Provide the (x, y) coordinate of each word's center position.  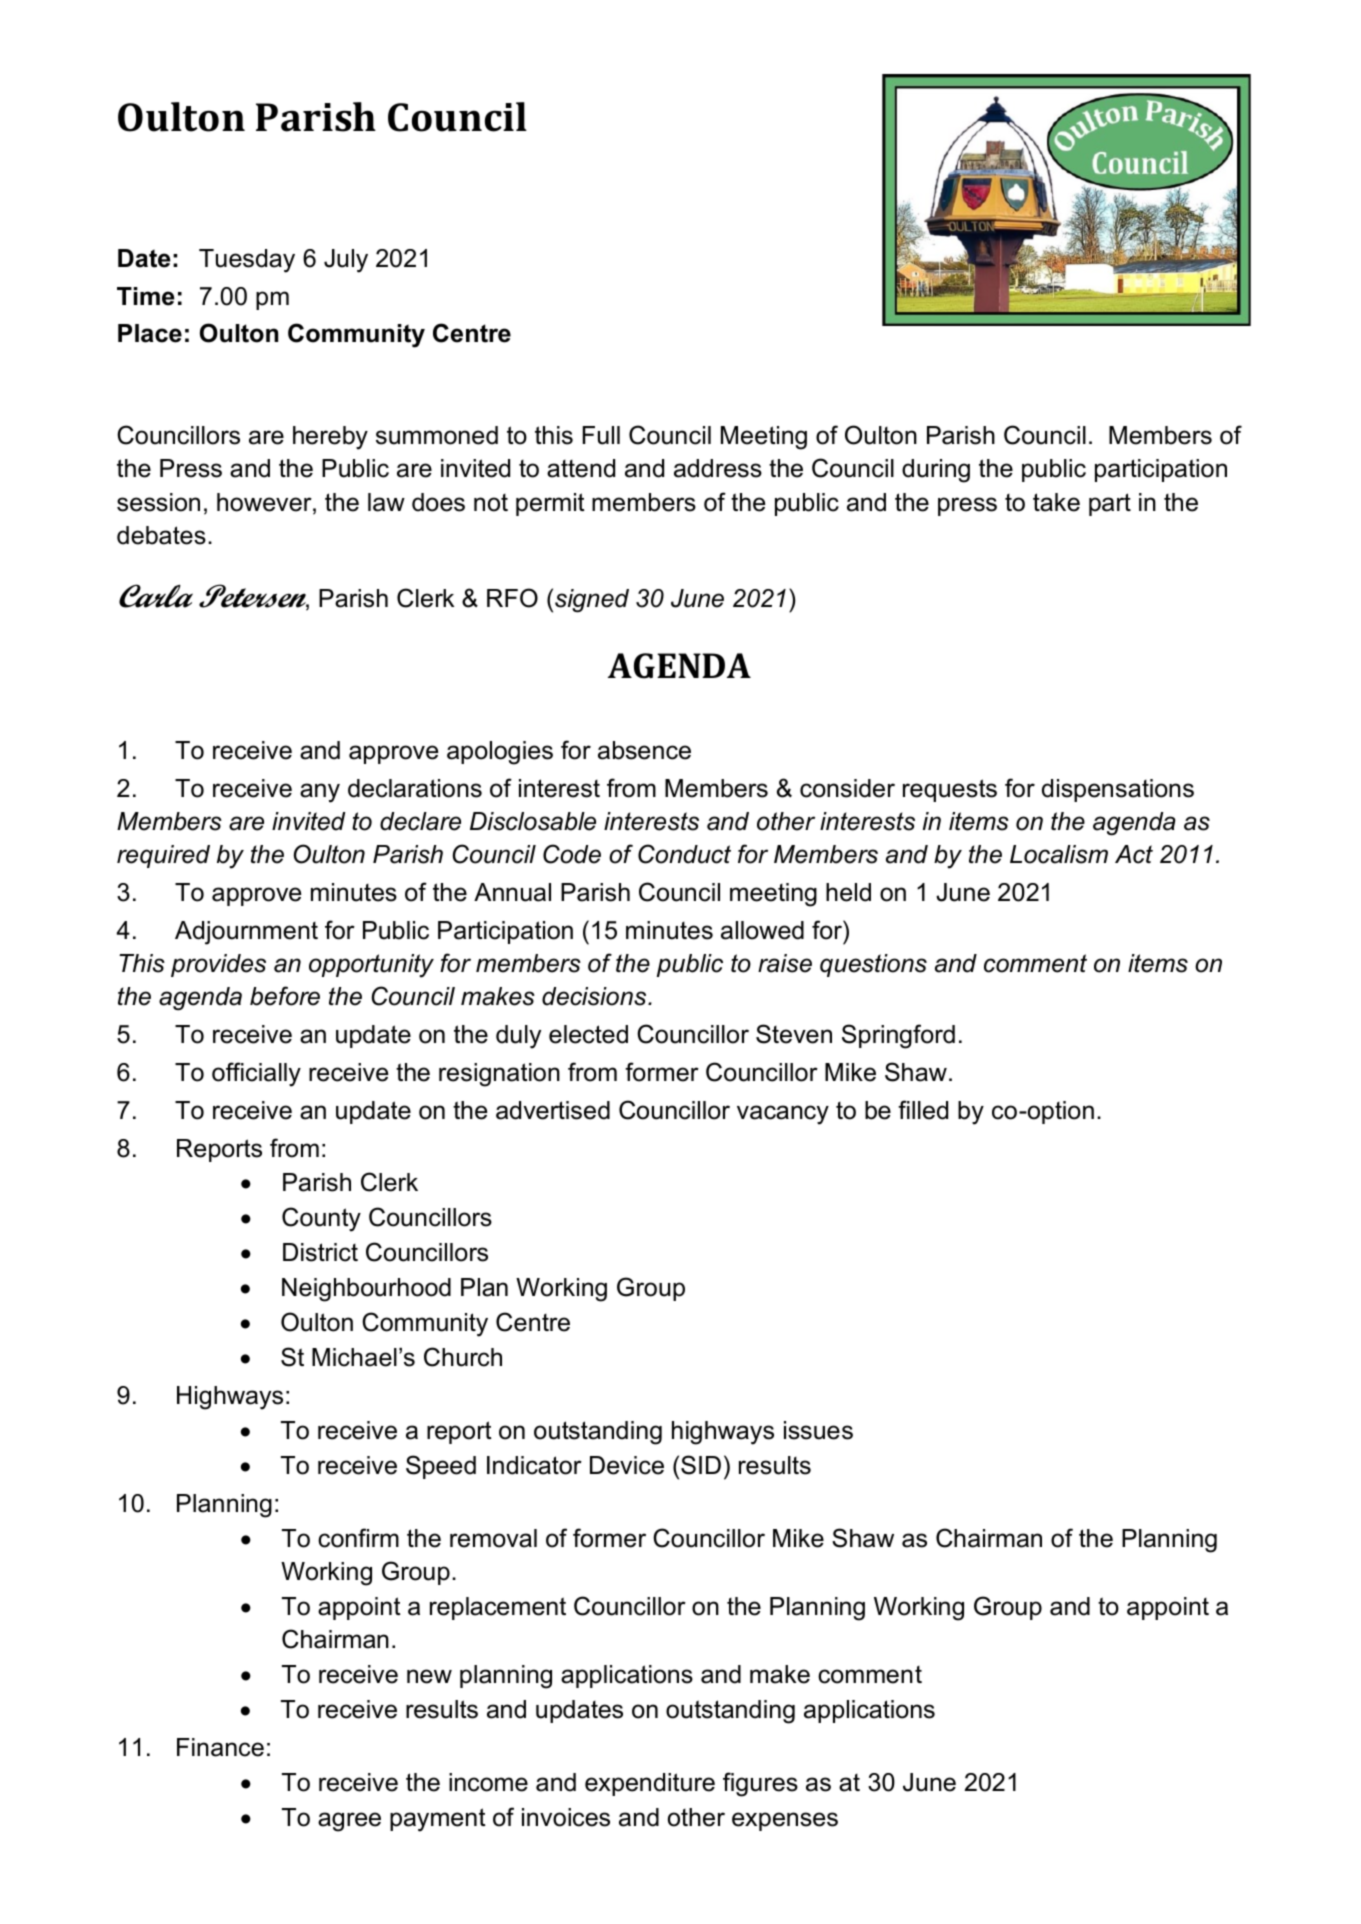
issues (818, 1430)
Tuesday (247, 261)
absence (644, 750)
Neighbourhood (366, 1290)
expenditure (650, 1784)
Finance (220, 1747)
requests (950, 790)
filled (923, 1110)
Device (627, 1465)
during (936, 471)
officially (256, 1074)
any (320, 793)
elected (588, 1034)
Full (601, 435)
